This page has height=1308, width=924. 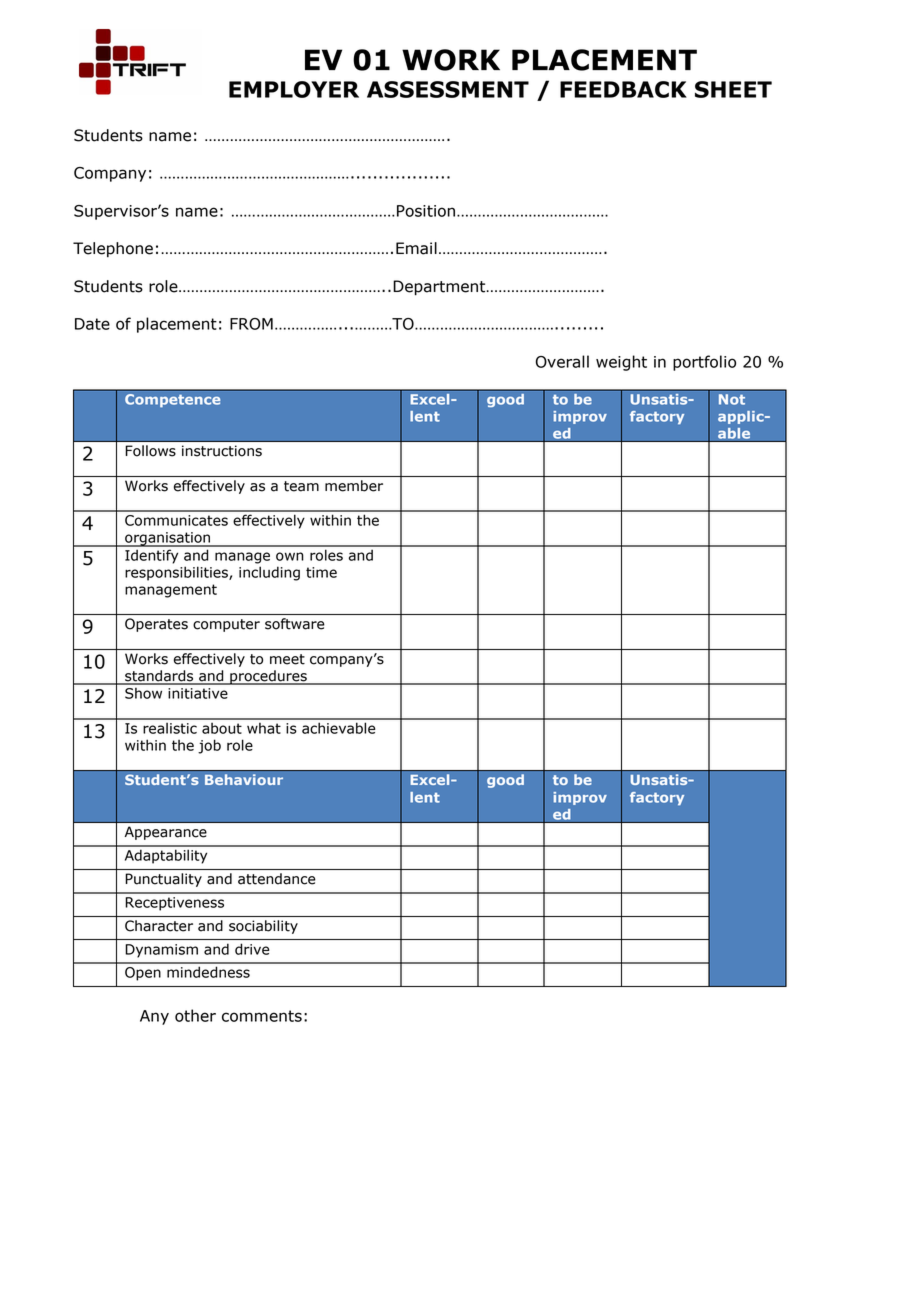 What do you see at coordinates (294, 624) in the page?
I see `software` at bounding box center [294, 624].
